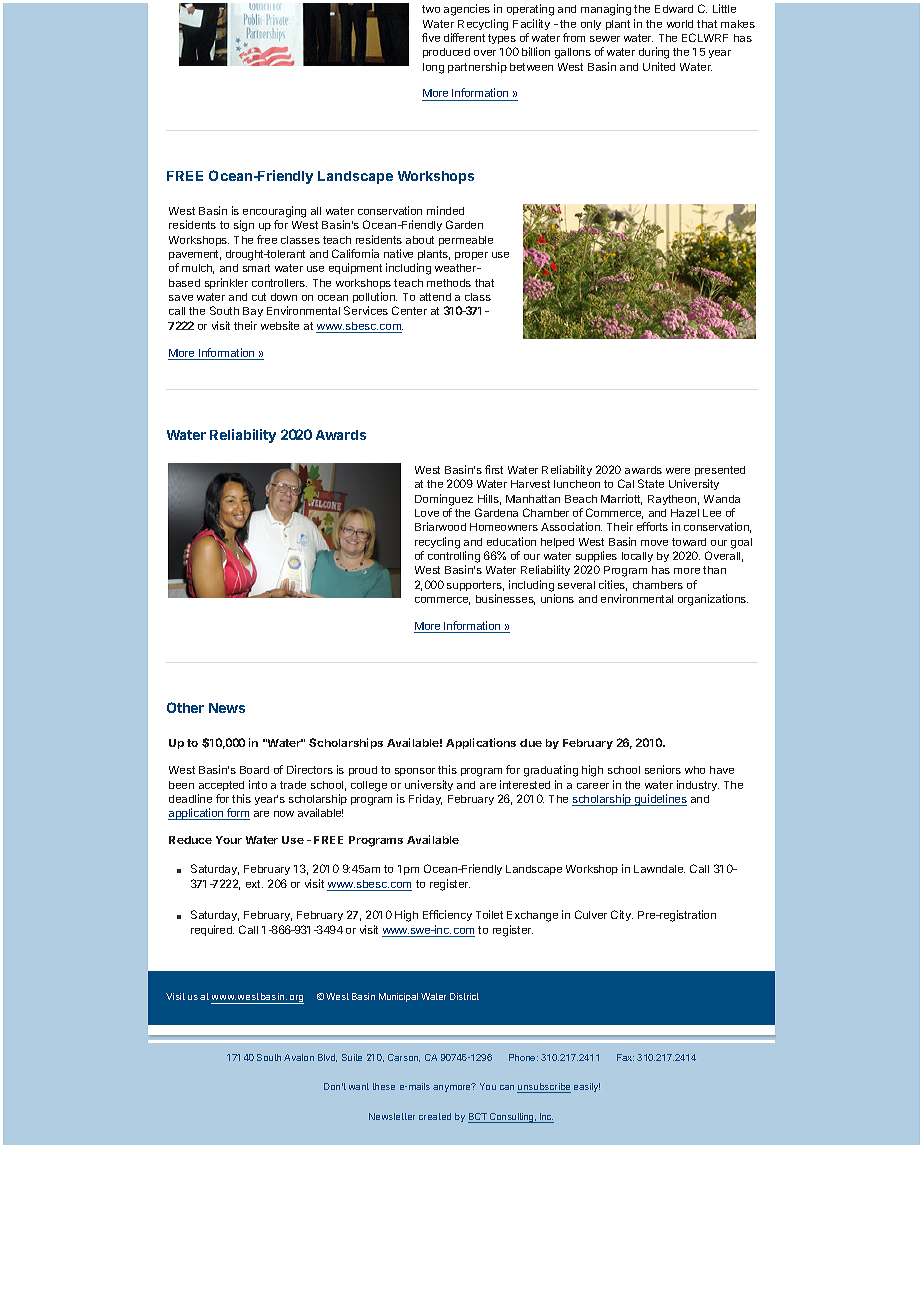 The height and width of the image is (1308, 924). I want to click on were, so click(678, 471).
